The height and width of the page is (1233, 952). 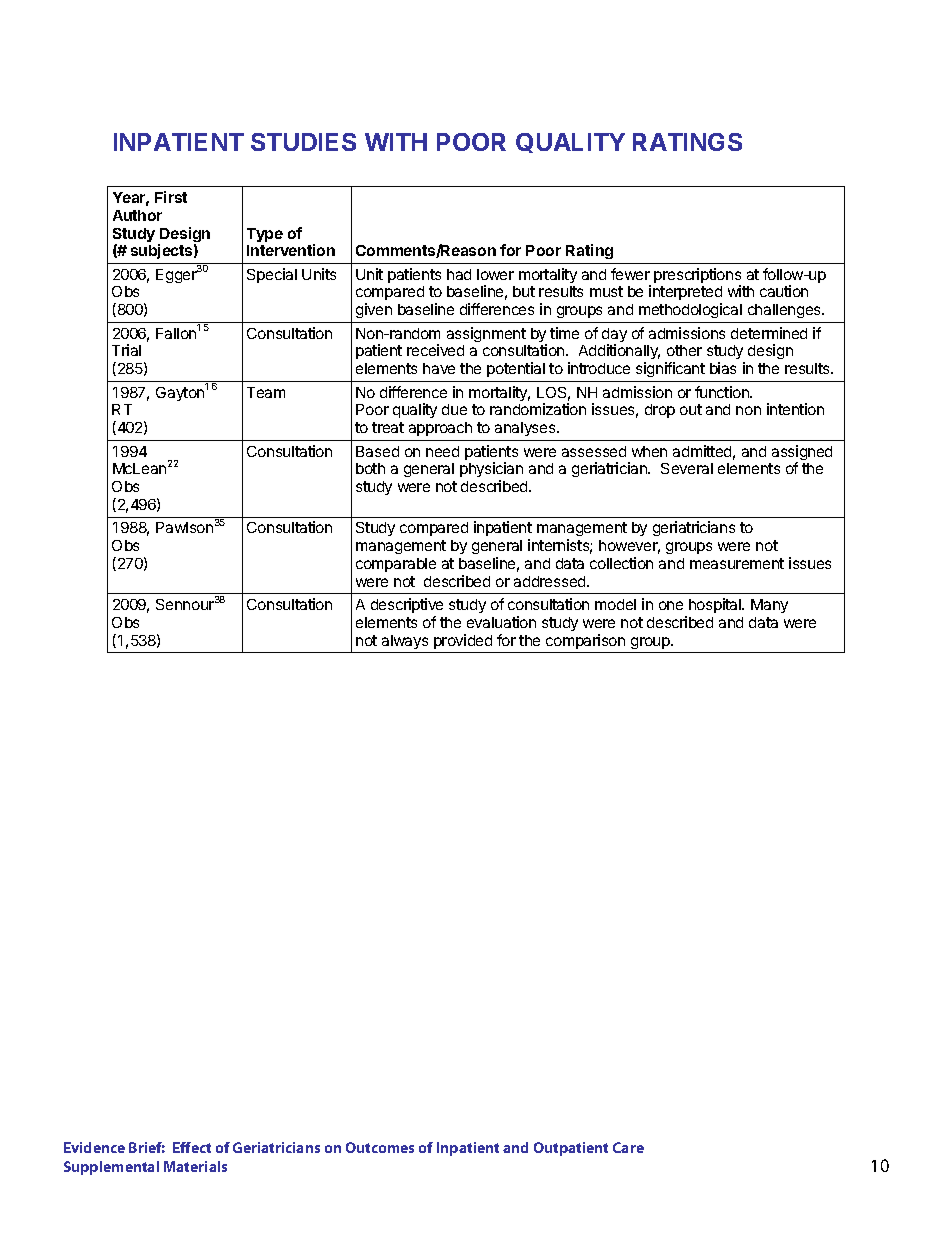 What do you see at coordinates (463, 641) in the page?
I see `provided` at bounding box center [463, 641].
